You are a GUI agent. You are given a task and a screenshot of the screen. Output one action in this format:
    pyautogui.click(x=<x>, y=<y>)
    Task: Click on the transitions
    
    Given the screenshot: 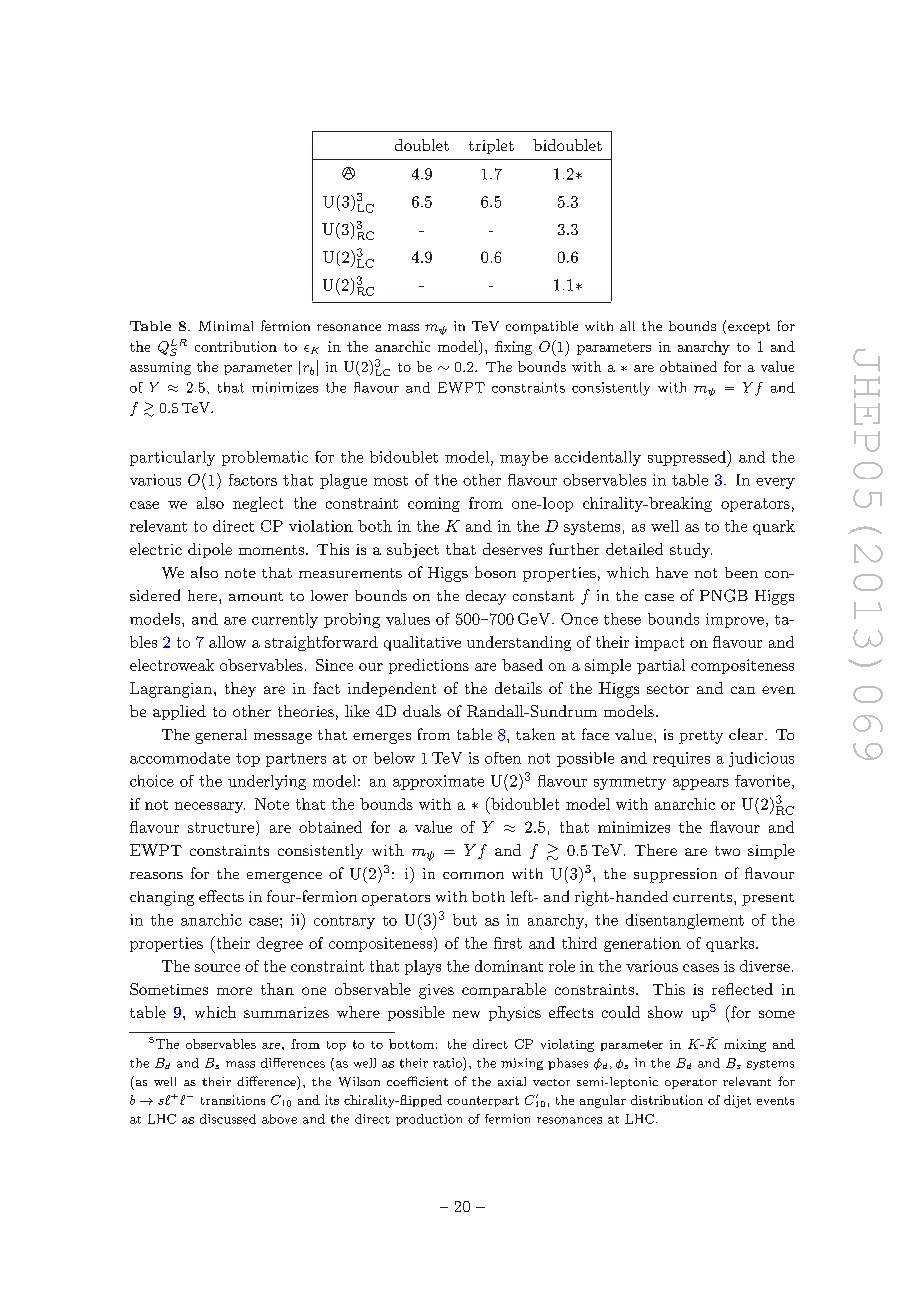 What is the action you would take?
    pyautogui.click(x=233, y=1100)
